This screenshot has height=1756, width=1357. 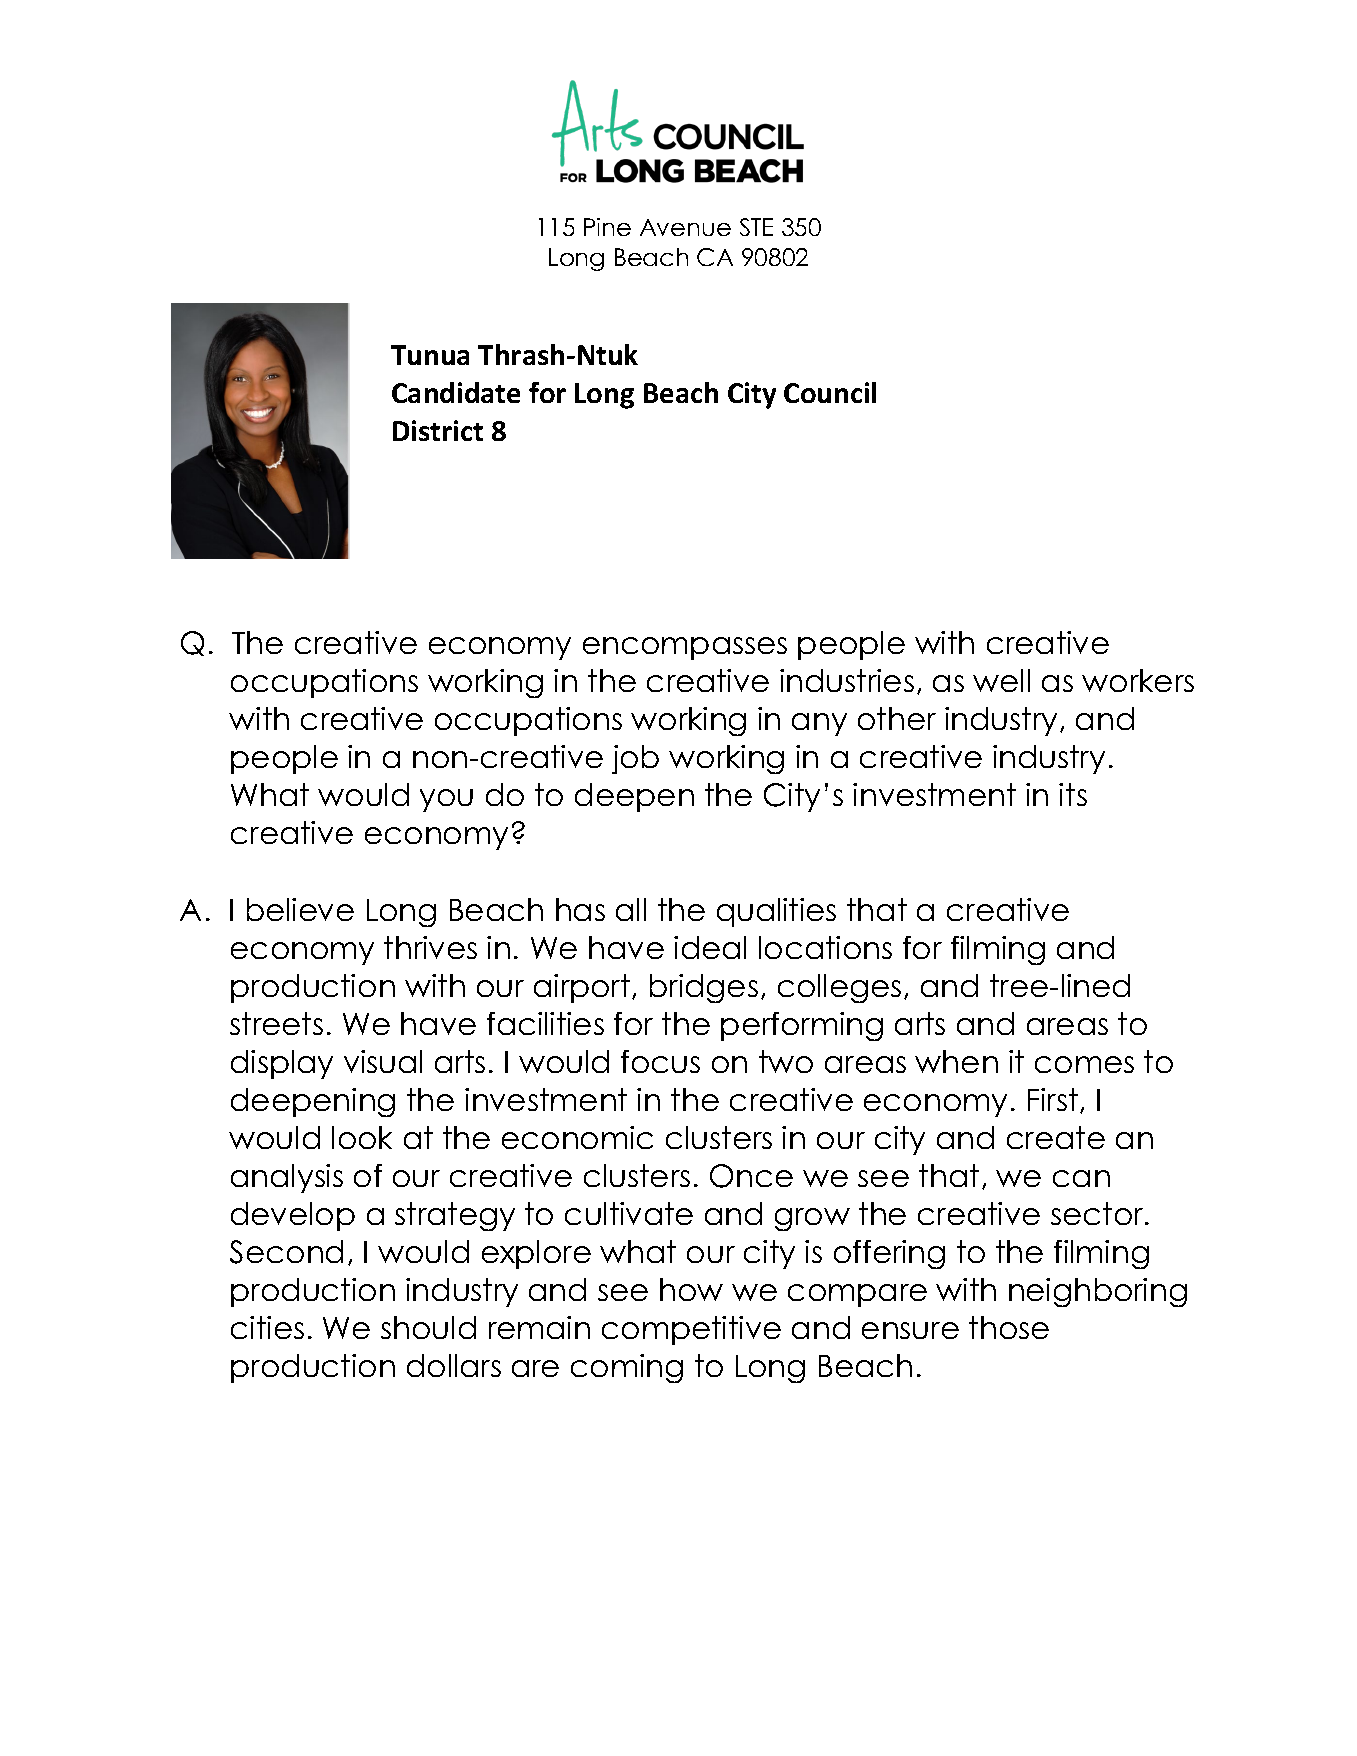 What do you see at coordinates (635, 759) in the screenshot?
I see `job` at bounding box center [635, 759].
